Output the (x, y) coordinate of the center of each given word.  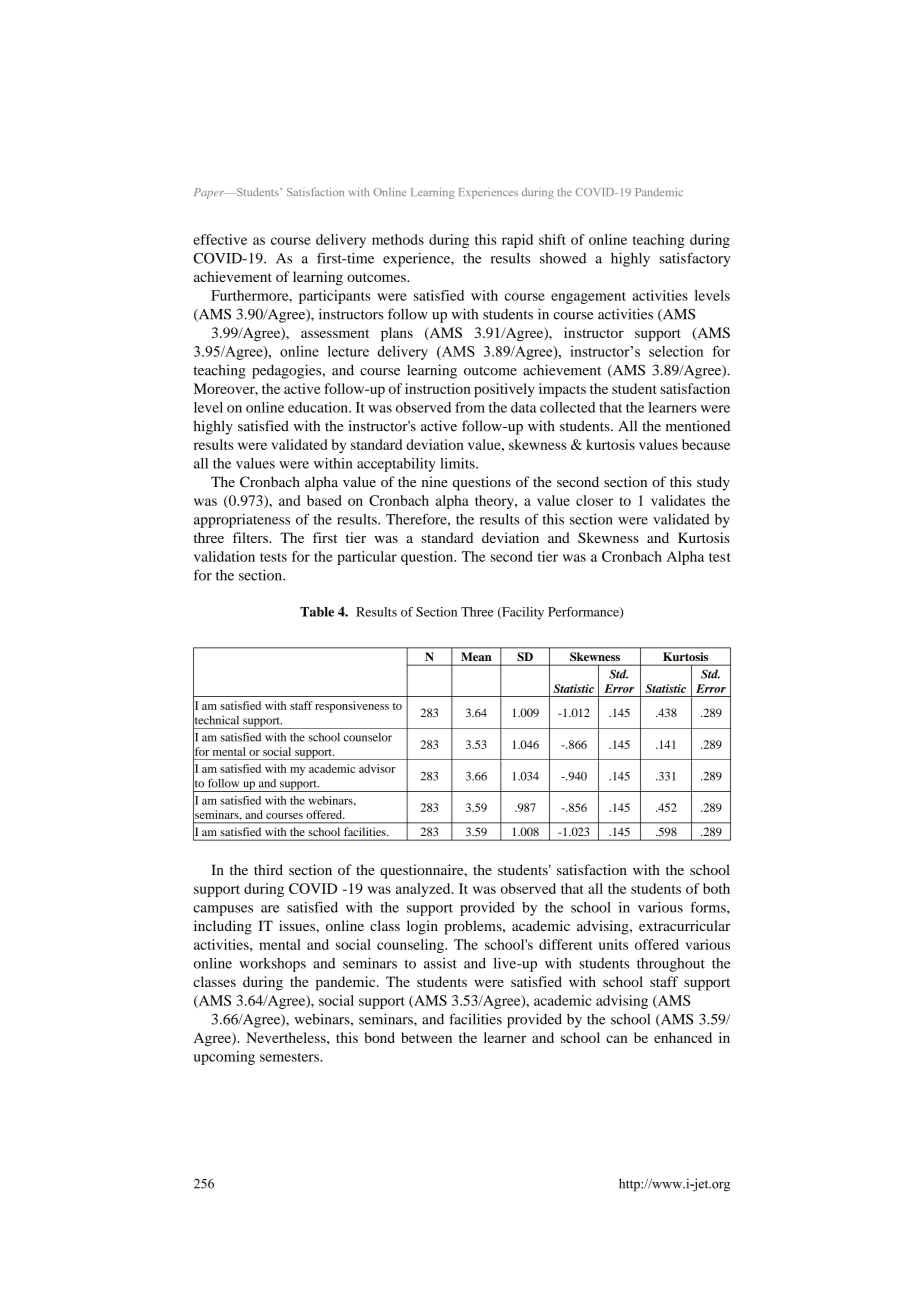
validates (678, 500)
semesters (290, 1057)
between (426, 1037)
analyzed (424, 890)
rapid (517, 241)
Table (317, 612)
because (706, 444)
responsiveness (352, 707)
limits (458, 463)
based (324, 500)
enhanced (683, 1037)
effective (220, 239)
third (268, 869)
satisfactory (695, 259)
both (716, 888)
